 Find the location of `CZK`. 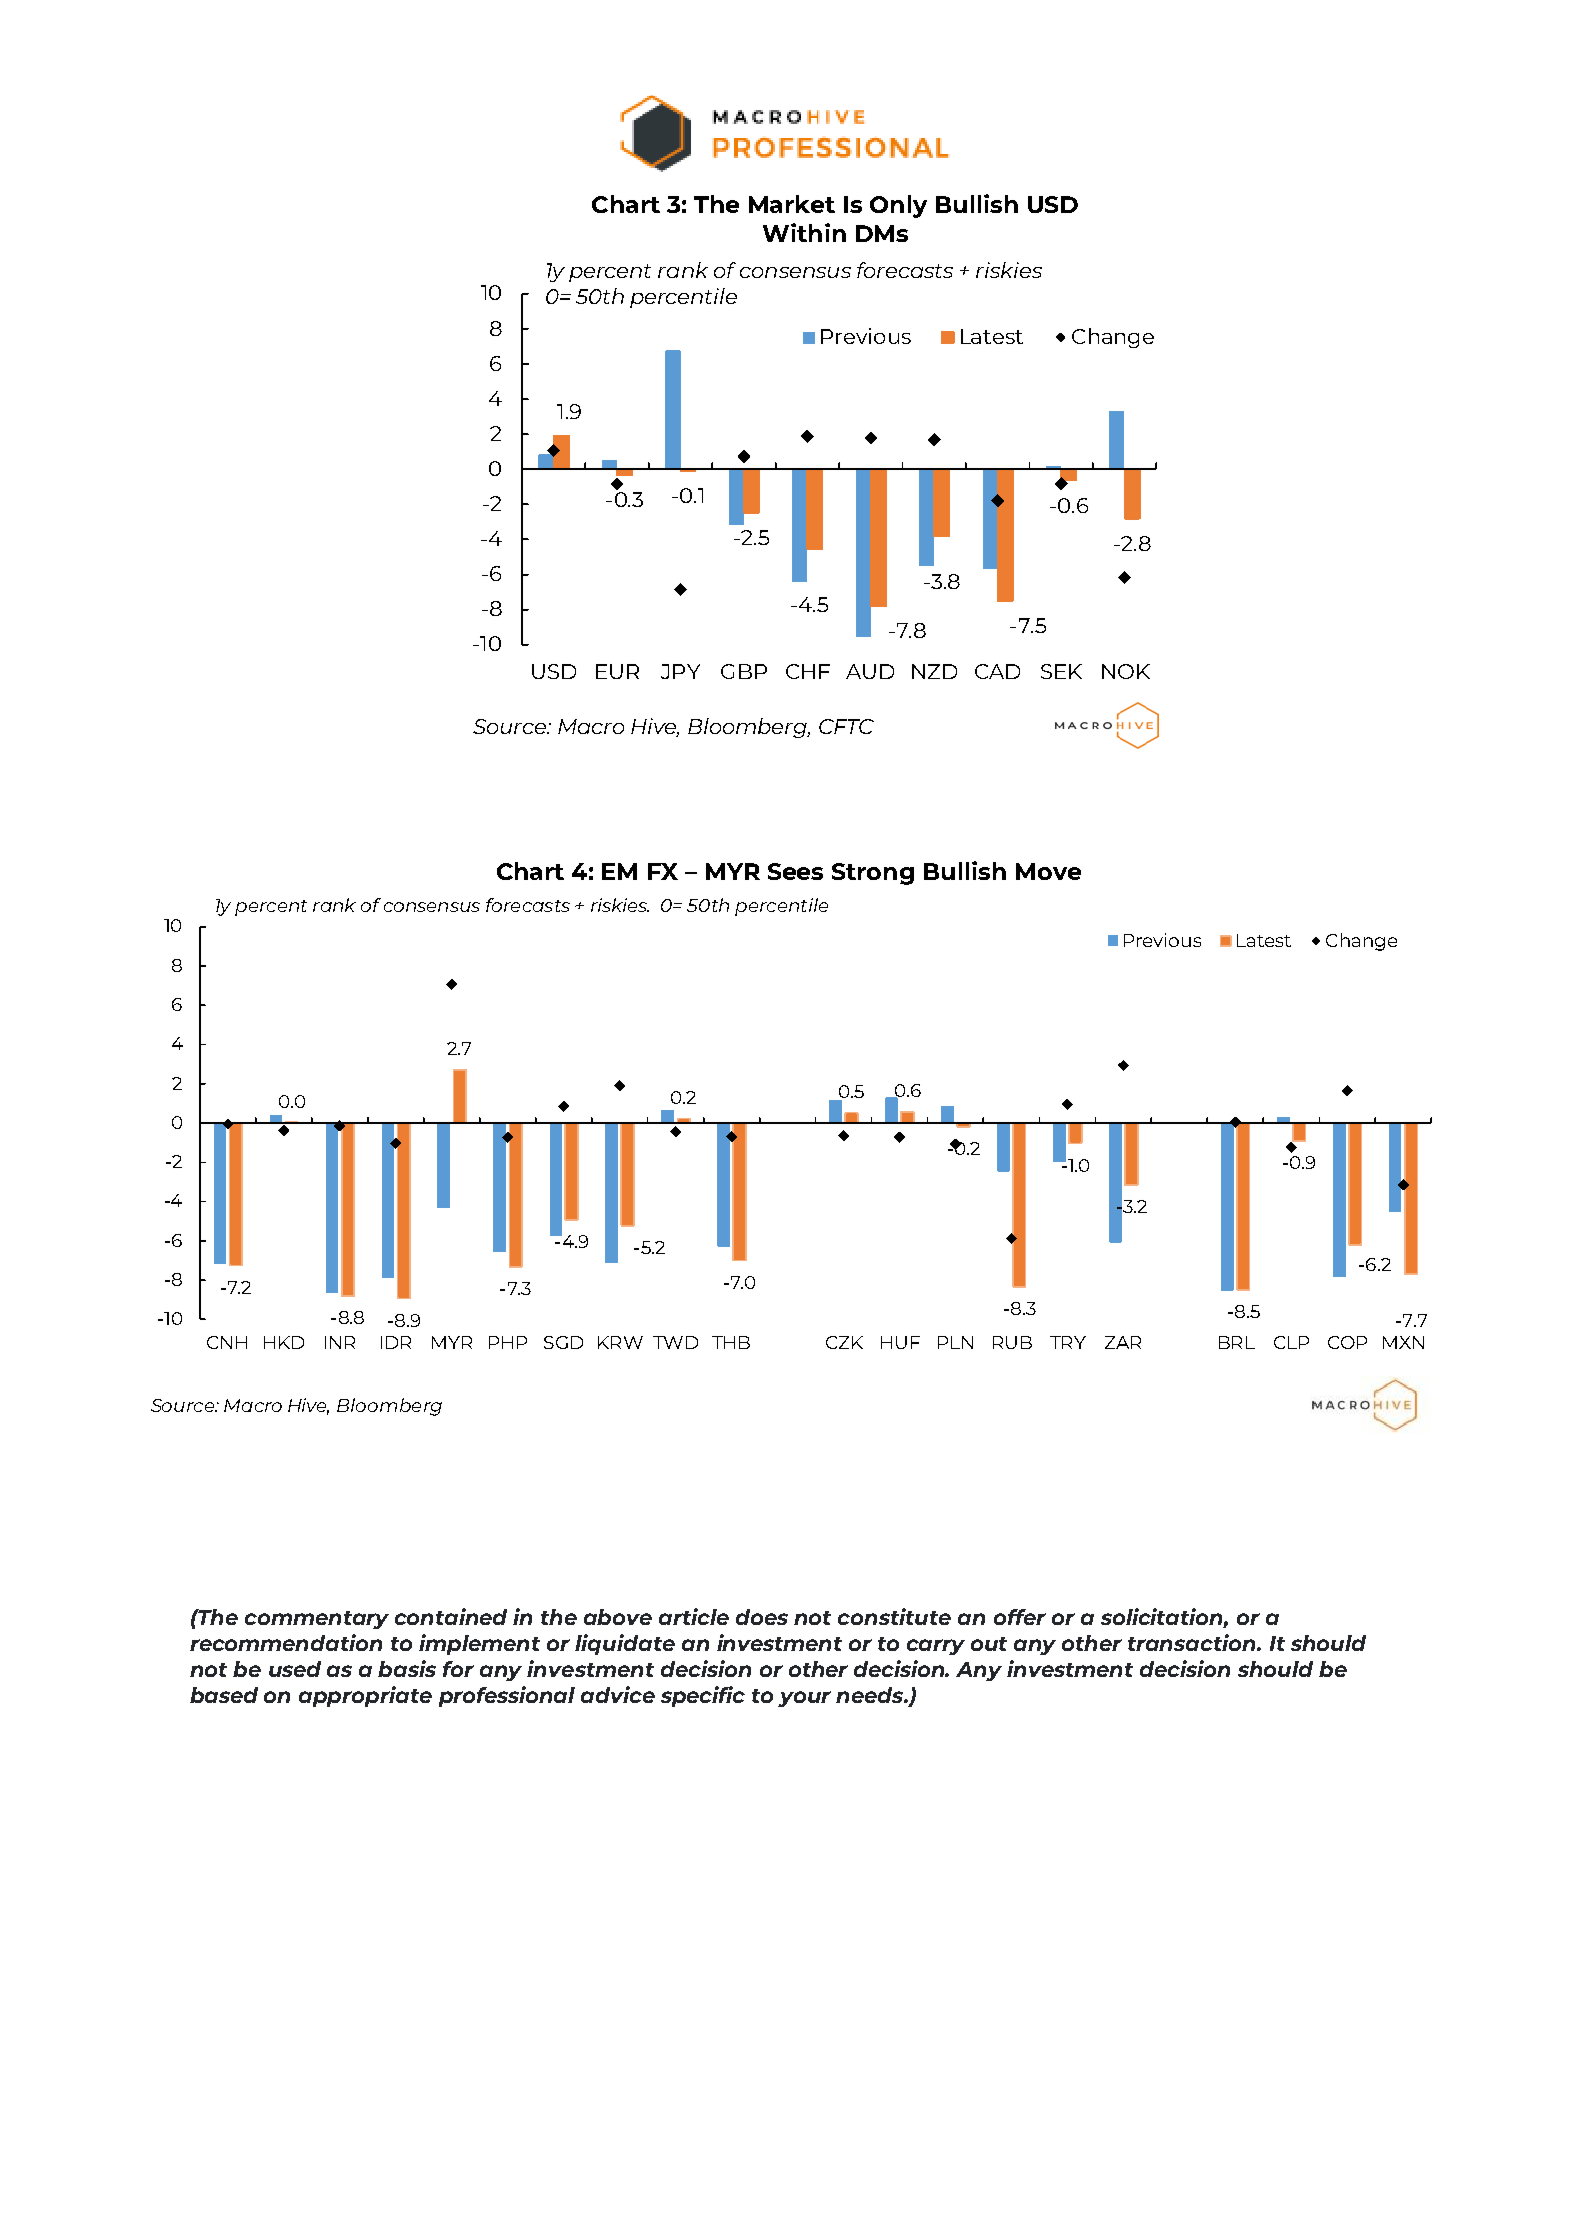

CZK is located at coordinates (844, 1342).
